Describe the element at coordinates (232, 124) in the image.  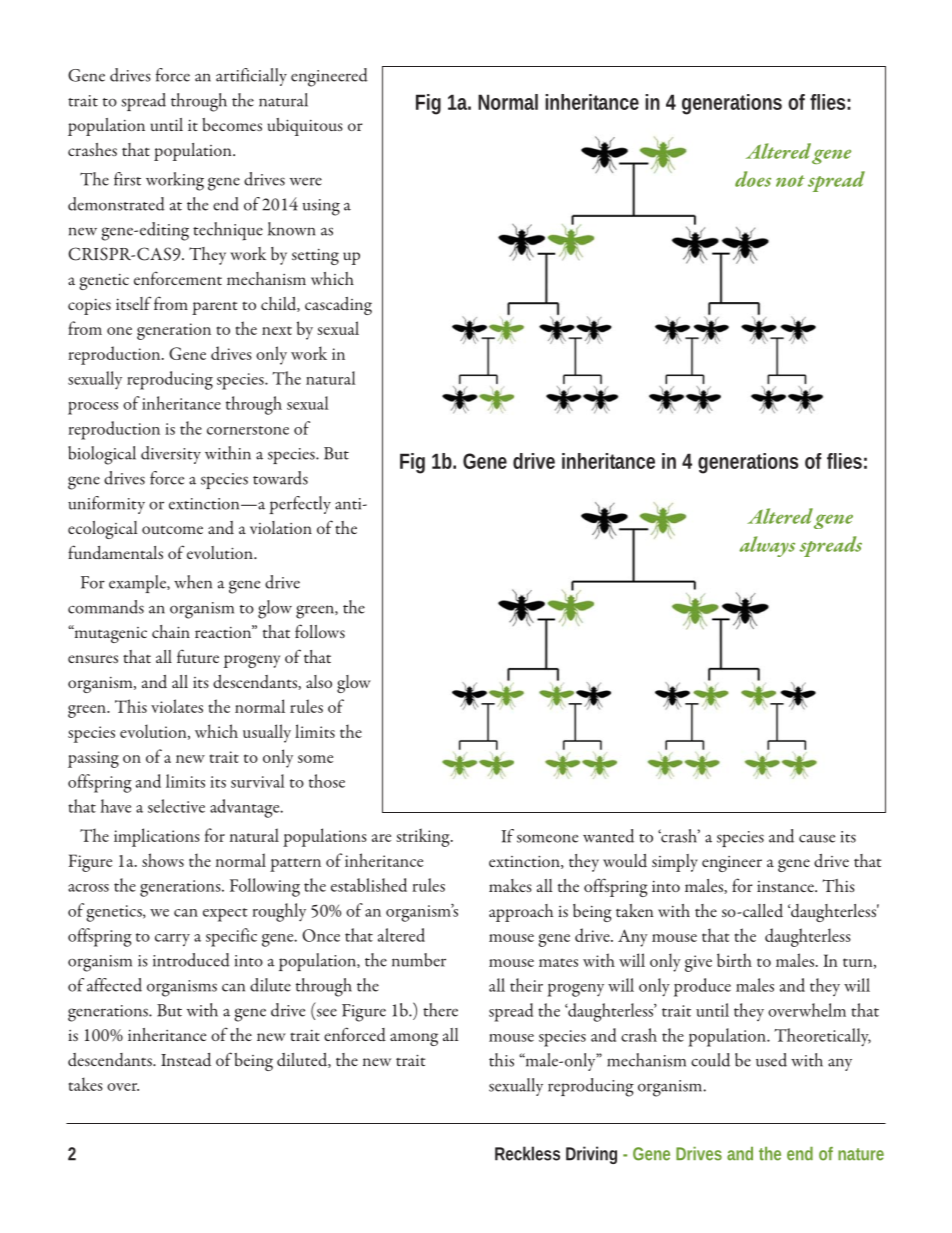
I see `becomes` at that location.
